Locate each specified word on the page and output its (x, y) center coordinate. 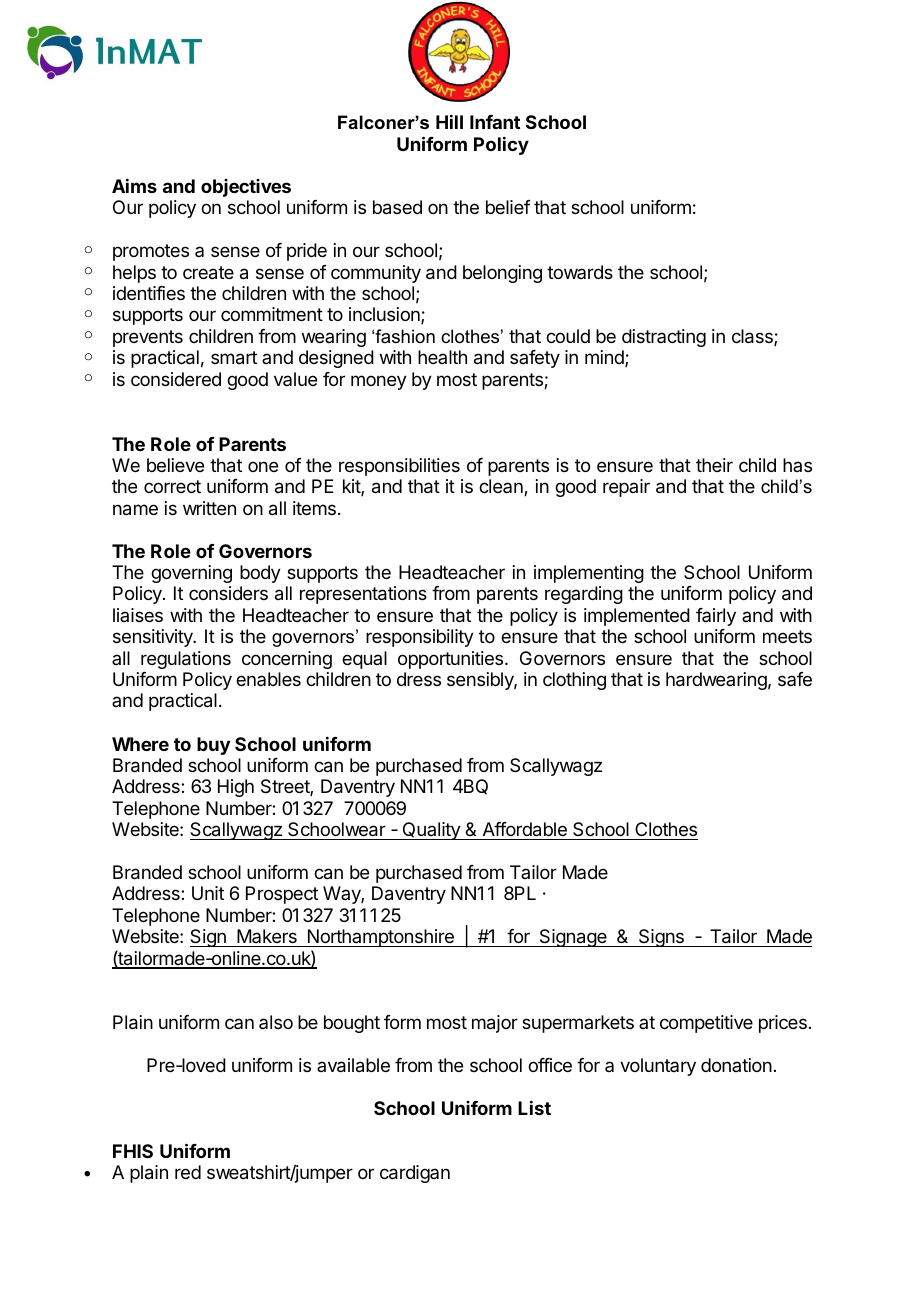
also (276, 1022)
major (495, 1024)
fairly (716, 617)
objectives (246, 188)
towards (580, 272)
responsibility (420, 638)
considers (228, 593)
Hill (449, 122)
